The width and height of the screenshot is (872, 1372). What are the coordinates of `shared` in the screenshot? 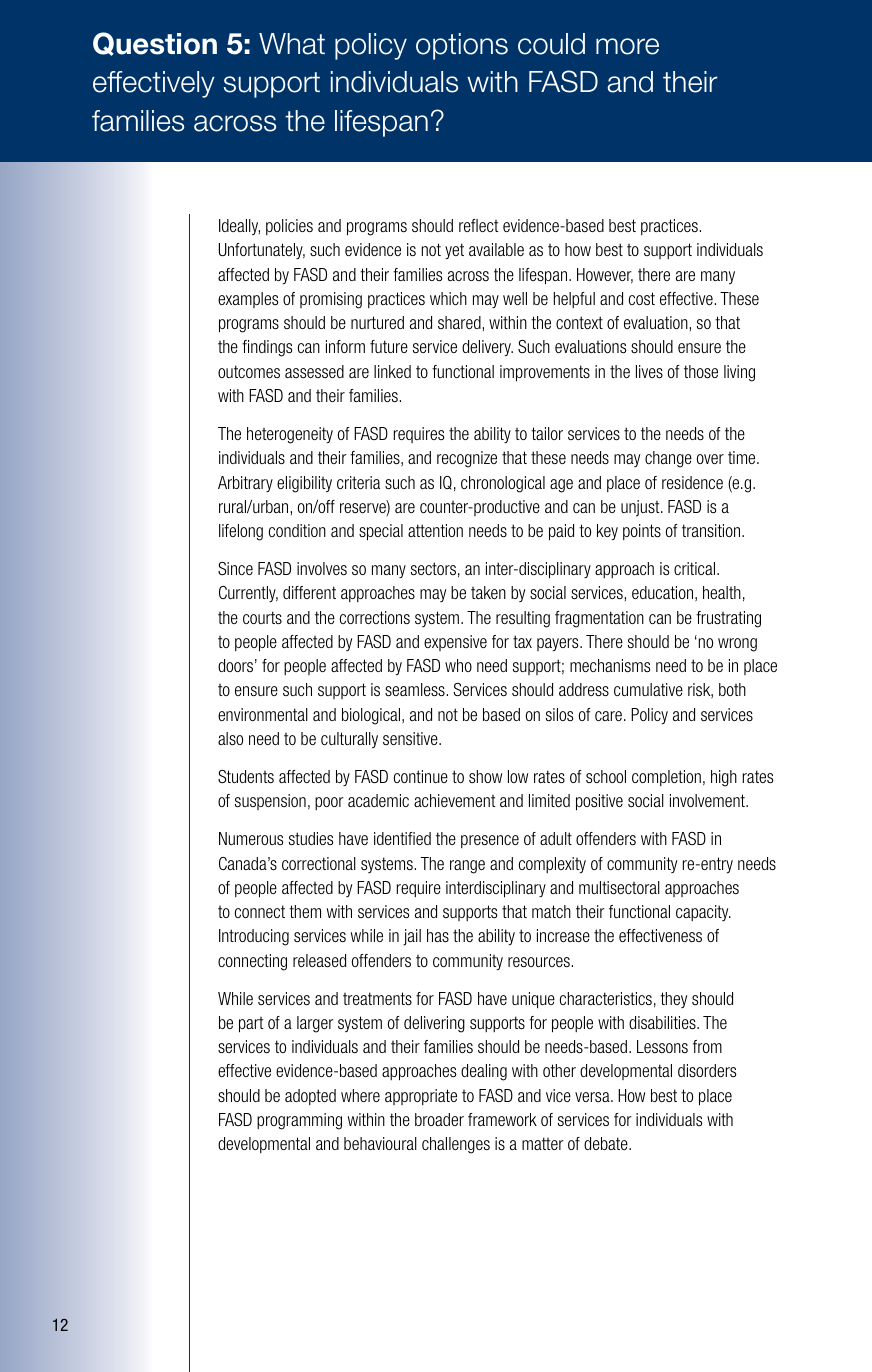 It's located at (459, 322).
